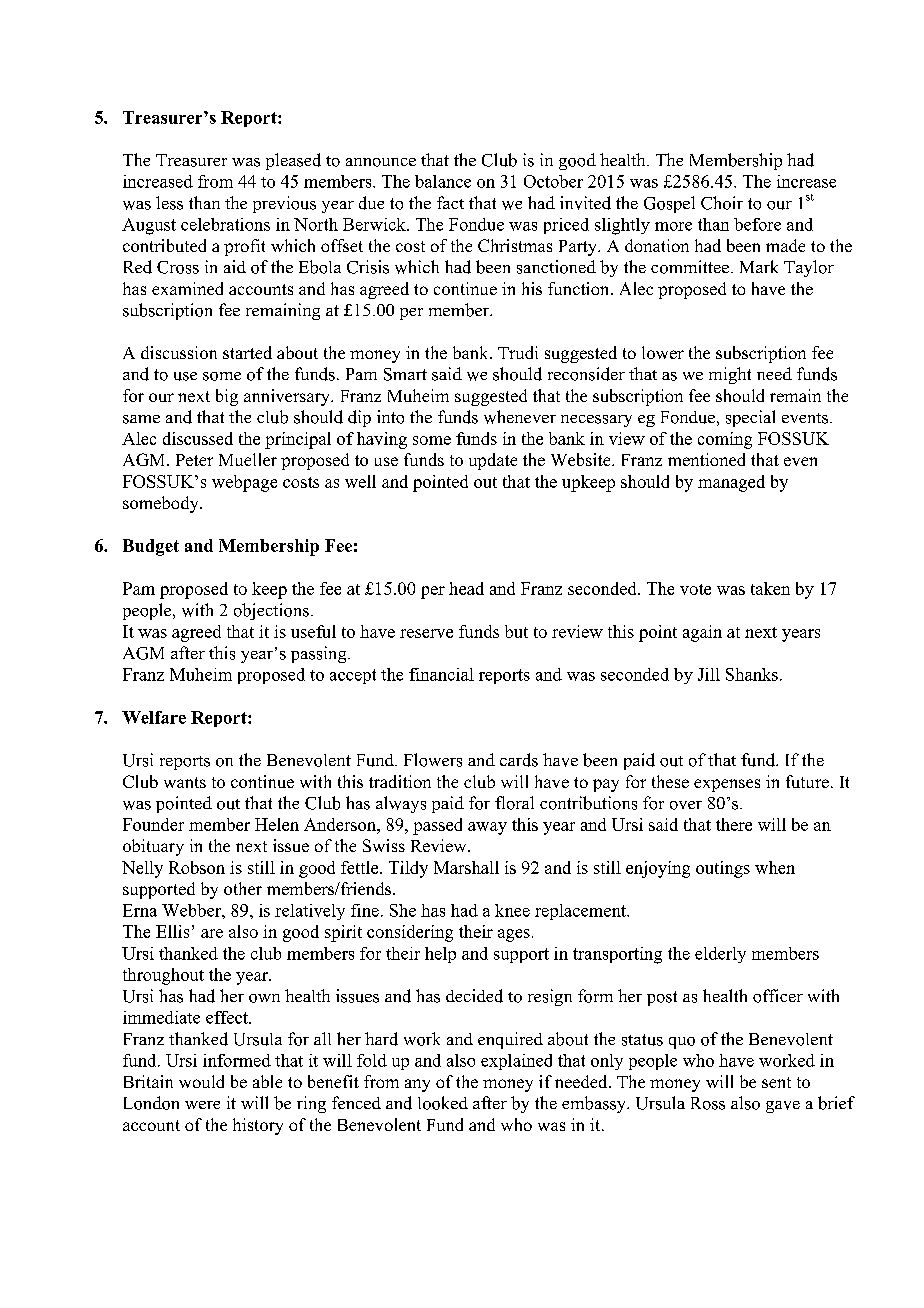  Describe the element at coordinates (776, 1082) in the document. I see `sent` at that location.
